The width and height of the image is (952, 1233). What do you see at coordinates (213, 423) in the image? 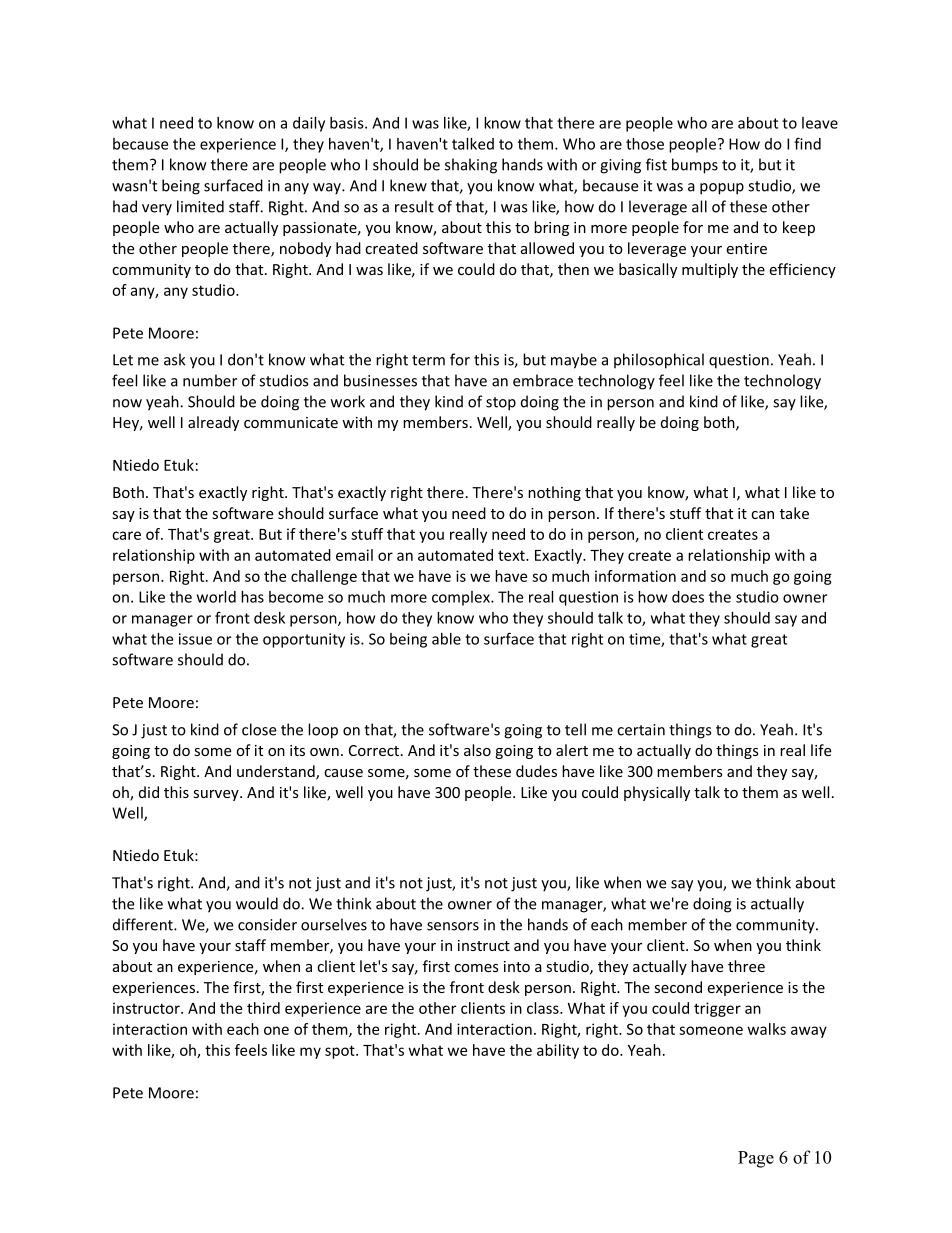
I see `already` at bounding box center [213, 423].
